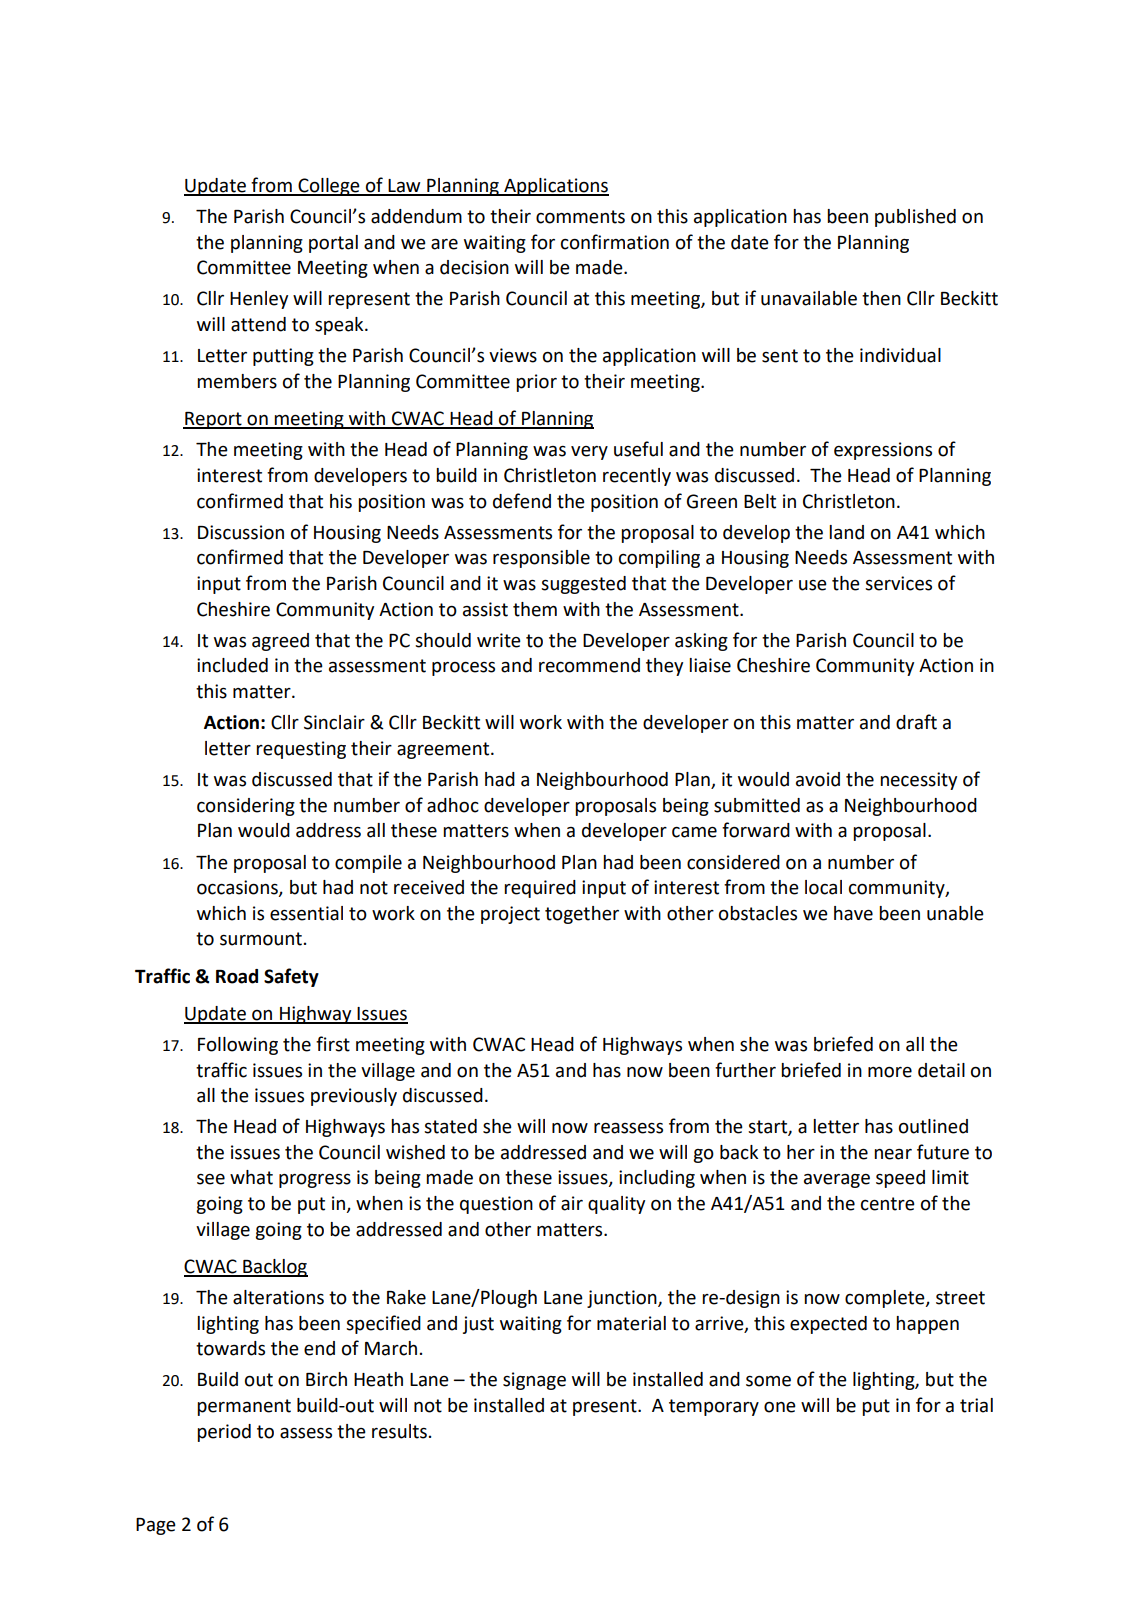 The height and width of the screenshot is (1604, 1134). What do you see at coordinates (915, 218) in the screenshot?
I see `published` at bounding box center [915, 218].
